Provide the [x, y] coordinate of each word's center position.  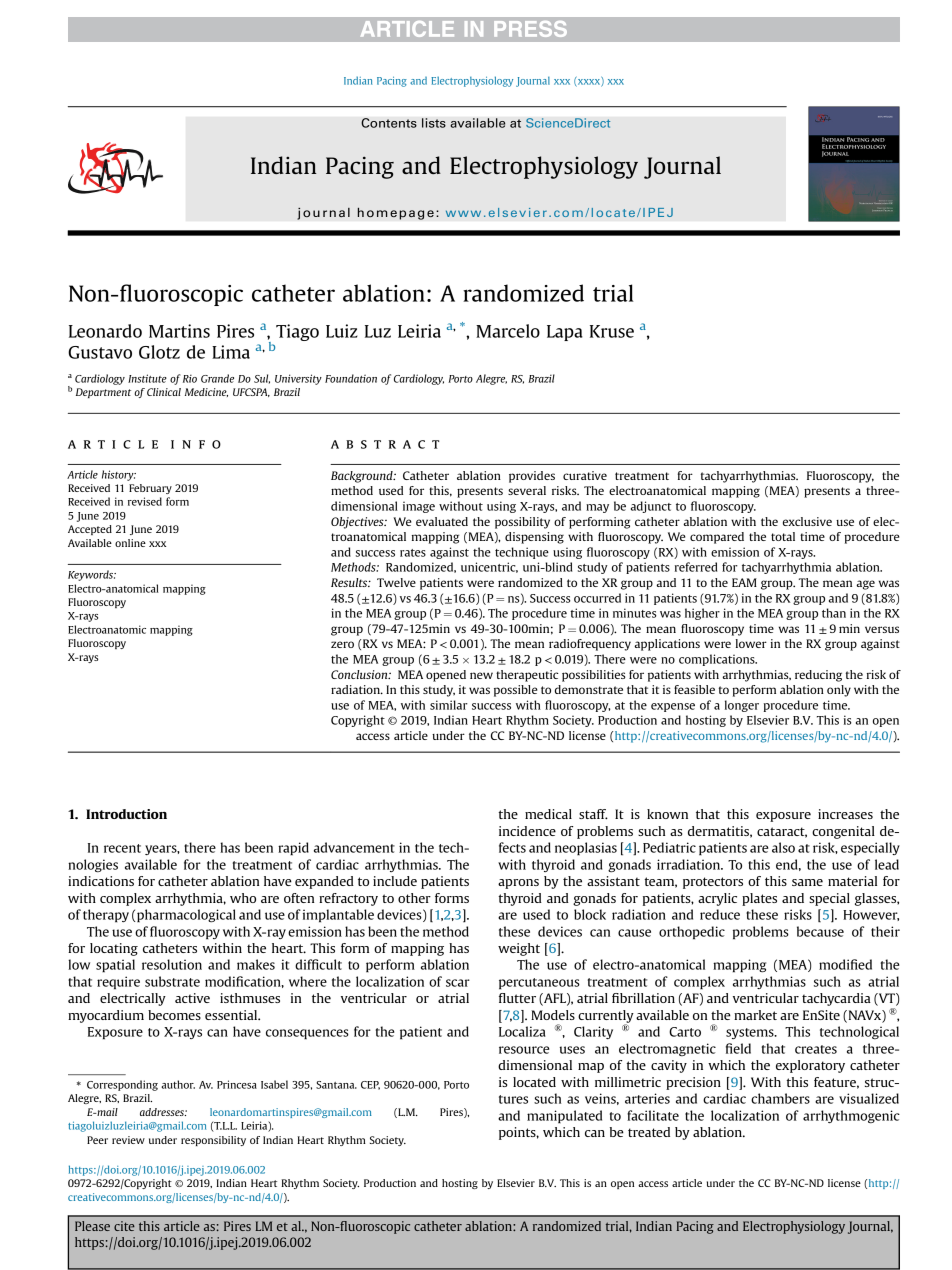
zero [342, 644]
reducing [818, 676]
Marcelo [508, 331]
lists [434, 123]
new [481, 675]
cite [124, 1226]
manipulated [564, 1117]
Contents [389, 123]
